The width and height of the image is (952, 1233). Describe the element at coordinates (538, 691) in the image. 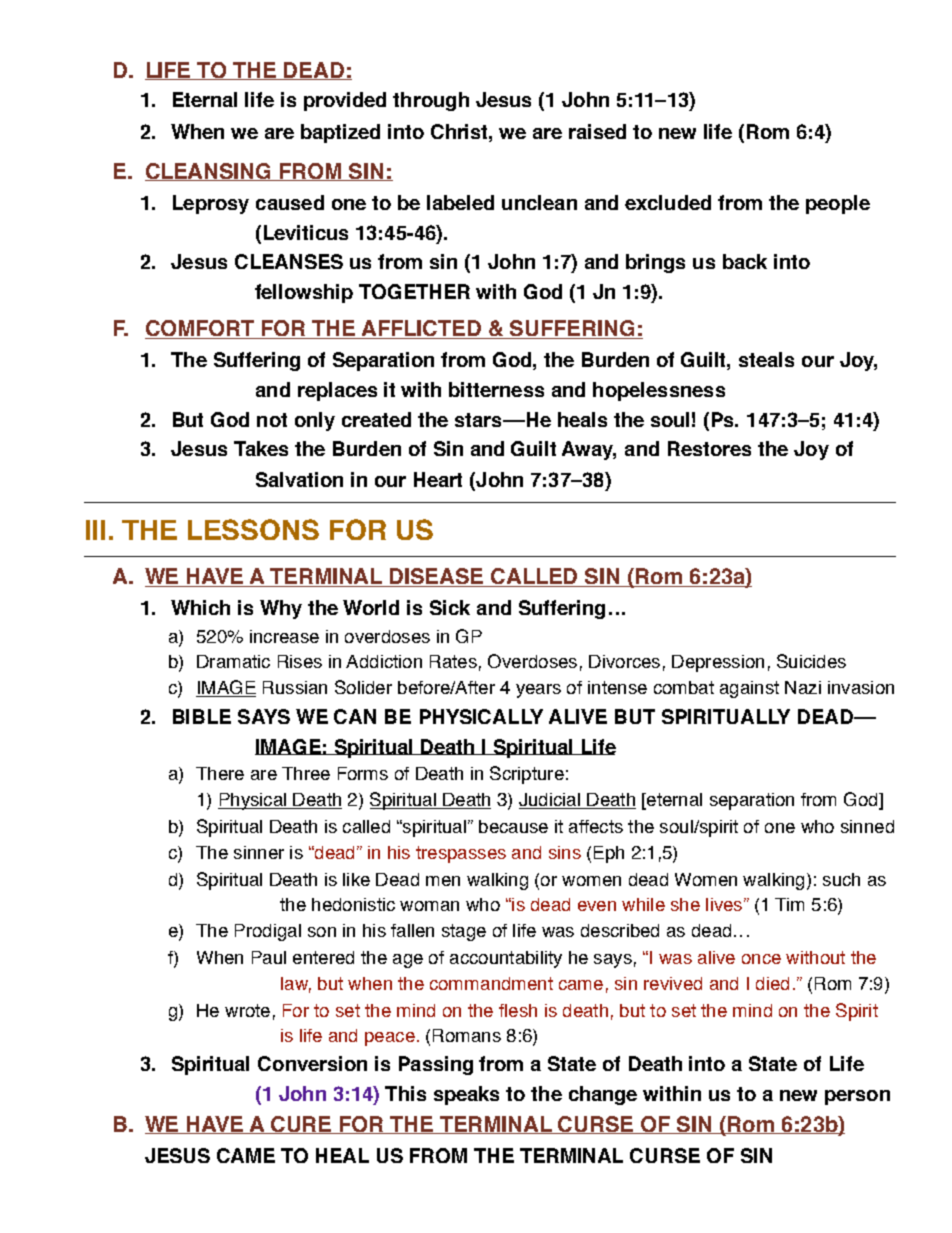

I see `years` at that location.
